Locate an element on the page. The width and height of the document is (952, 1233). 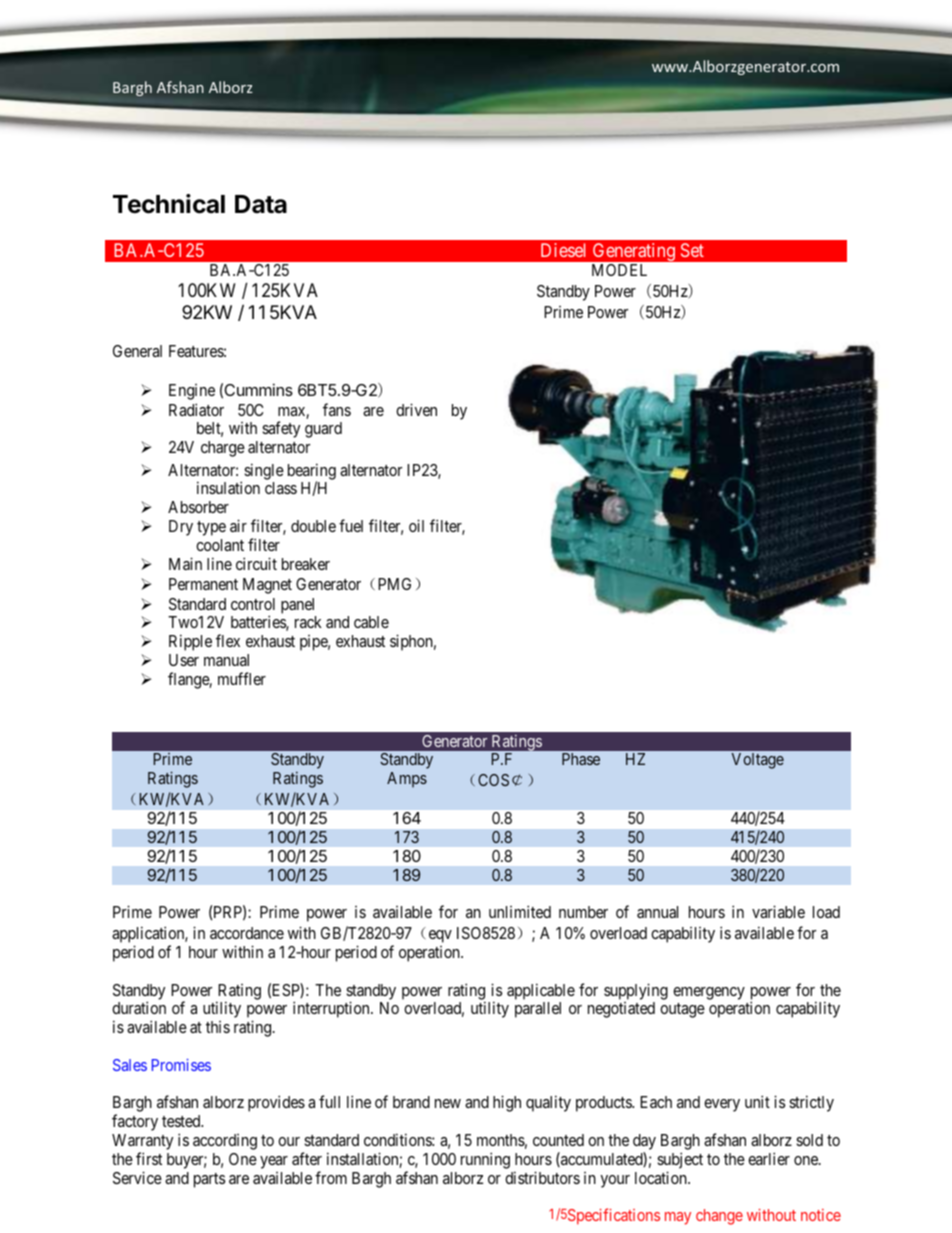
parts is located at coordinates (209, 1180).
